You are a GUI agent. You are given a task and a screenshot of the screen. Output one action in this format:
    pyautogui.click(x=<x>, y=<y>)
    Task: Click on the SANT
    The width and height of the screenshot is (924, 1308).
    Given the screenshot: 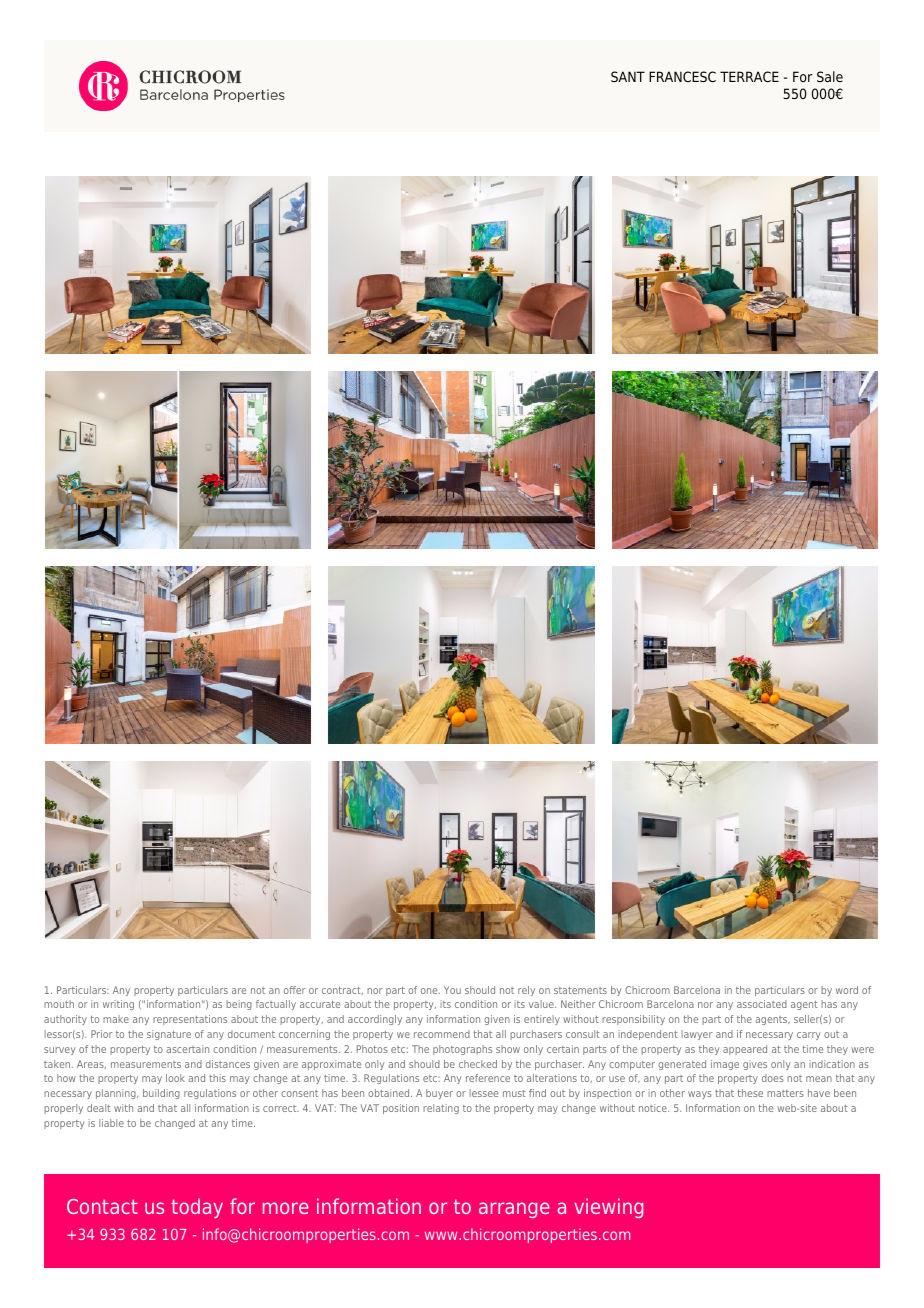 What is the action you would take?
    pyautogui.click(x=628, y=76)
